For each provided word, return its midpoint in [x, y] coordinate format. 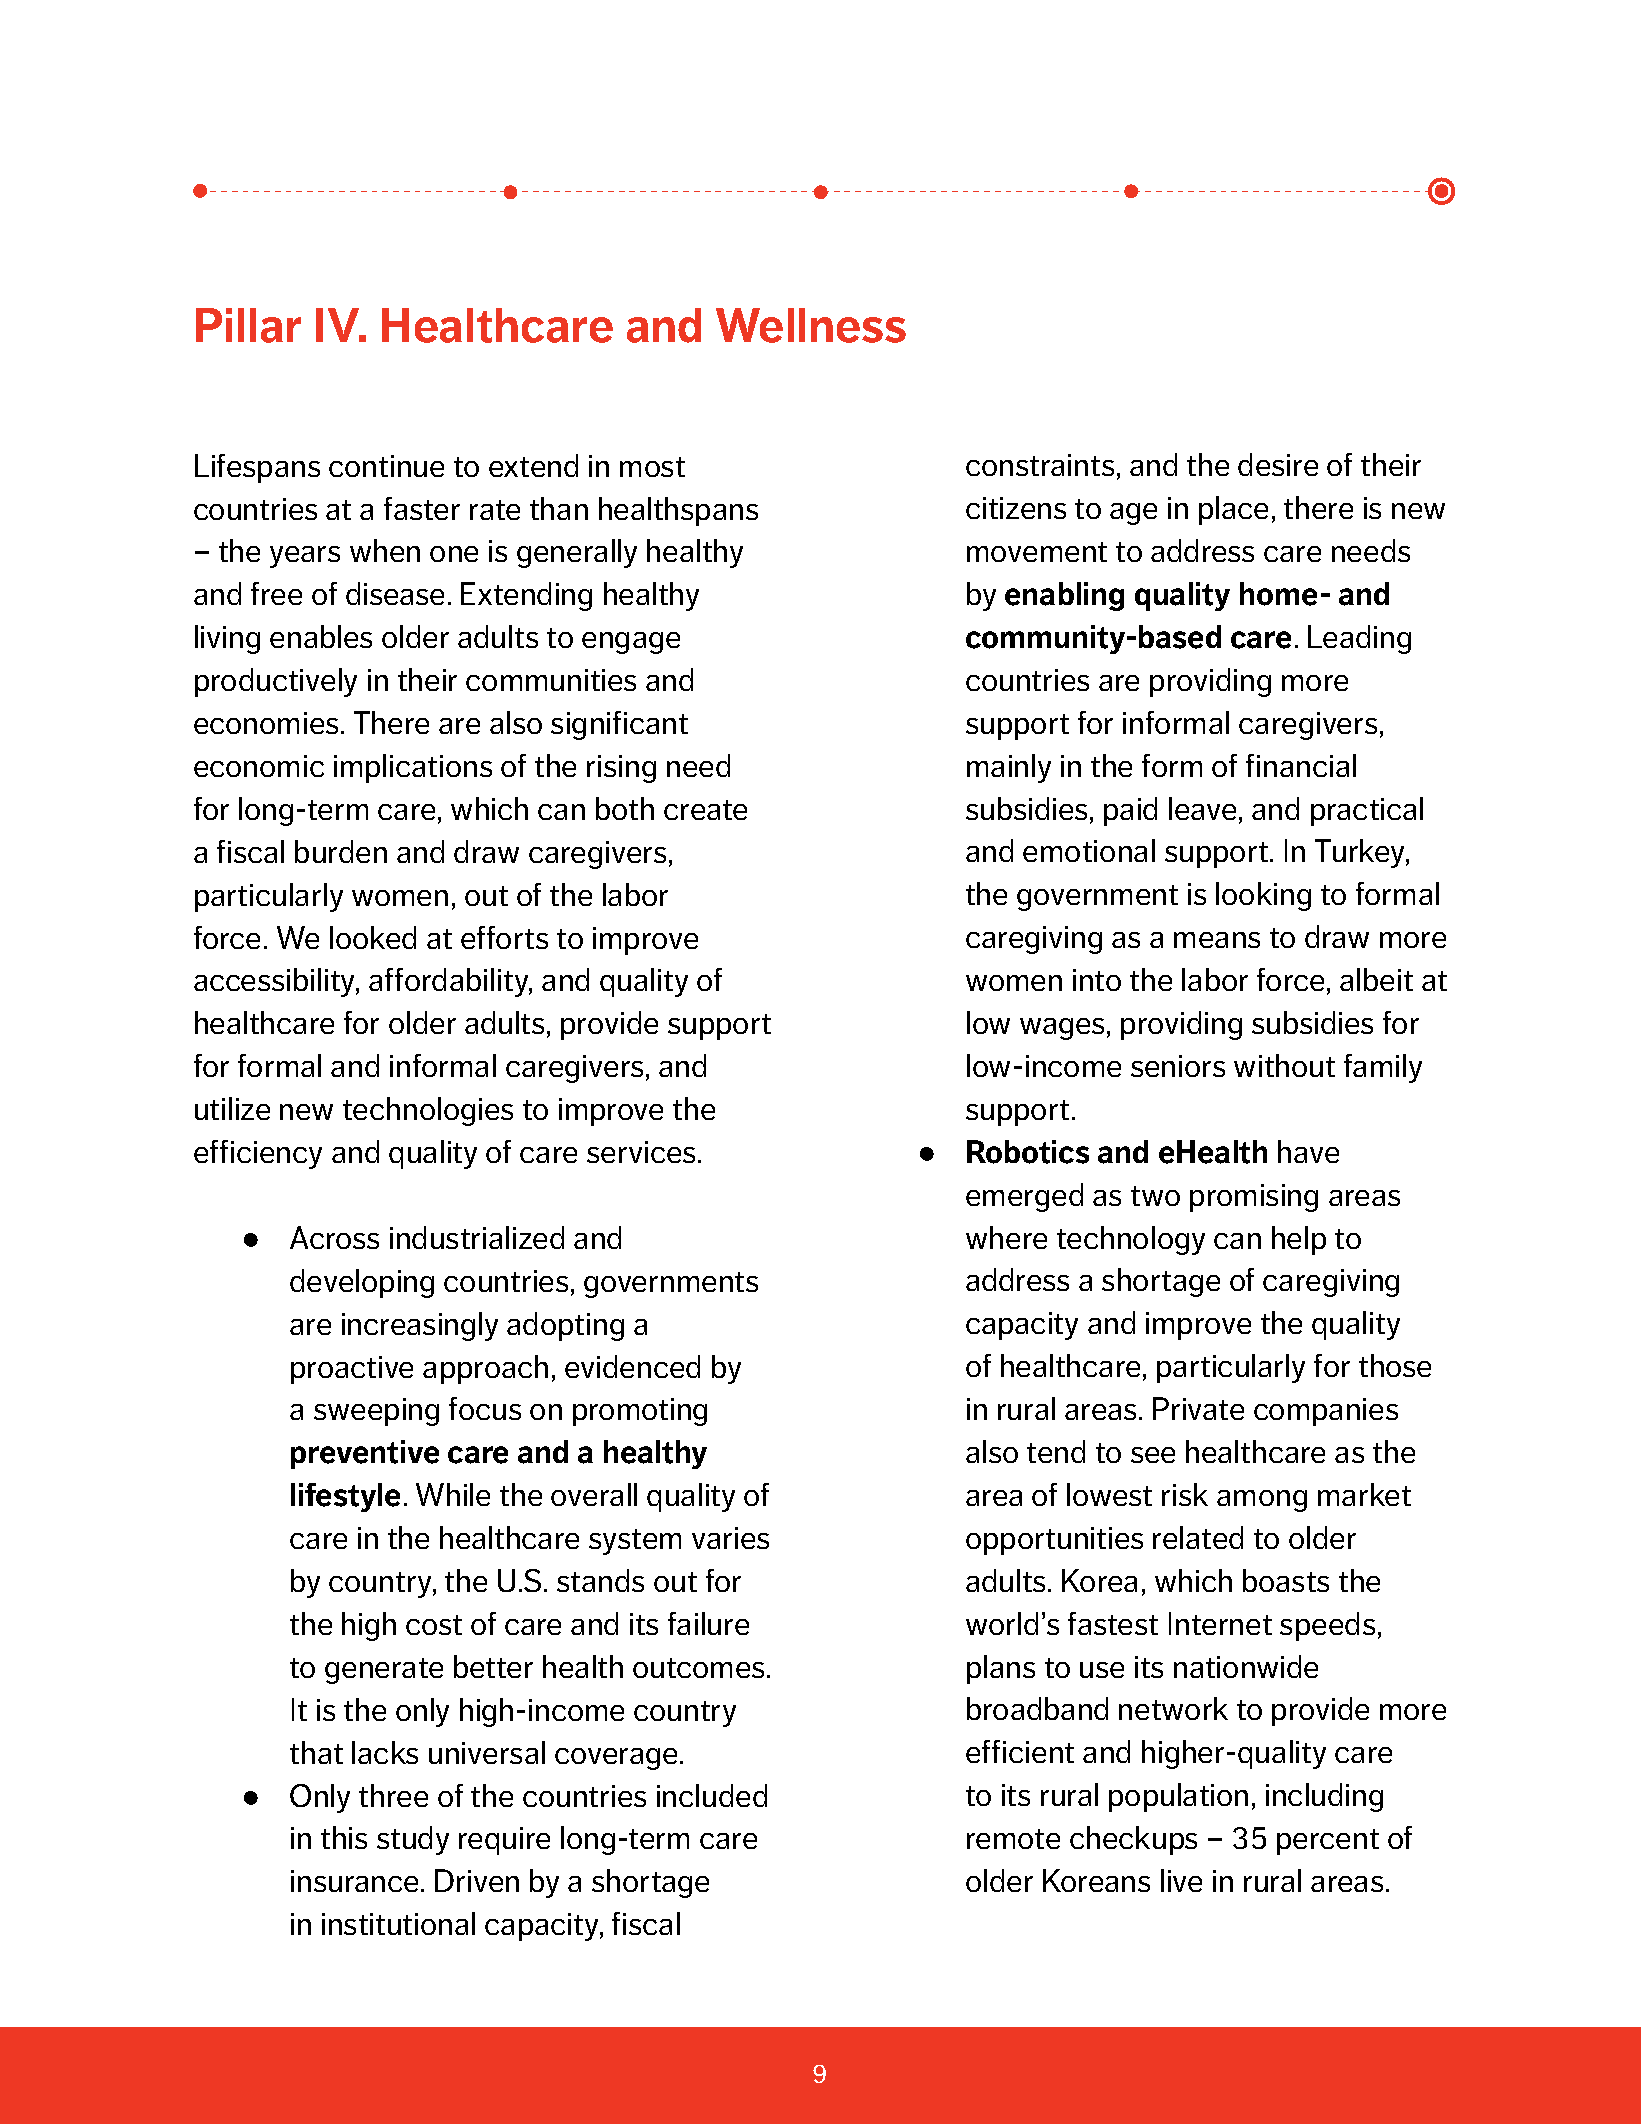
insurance [356, 1881]
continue [386, 466]
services [641, 1152]
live [1181, 1880]
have [1308, 1151]
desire [1278, 464]
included [712, 1795]
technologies [428, 1111]
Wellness [811, 325]
